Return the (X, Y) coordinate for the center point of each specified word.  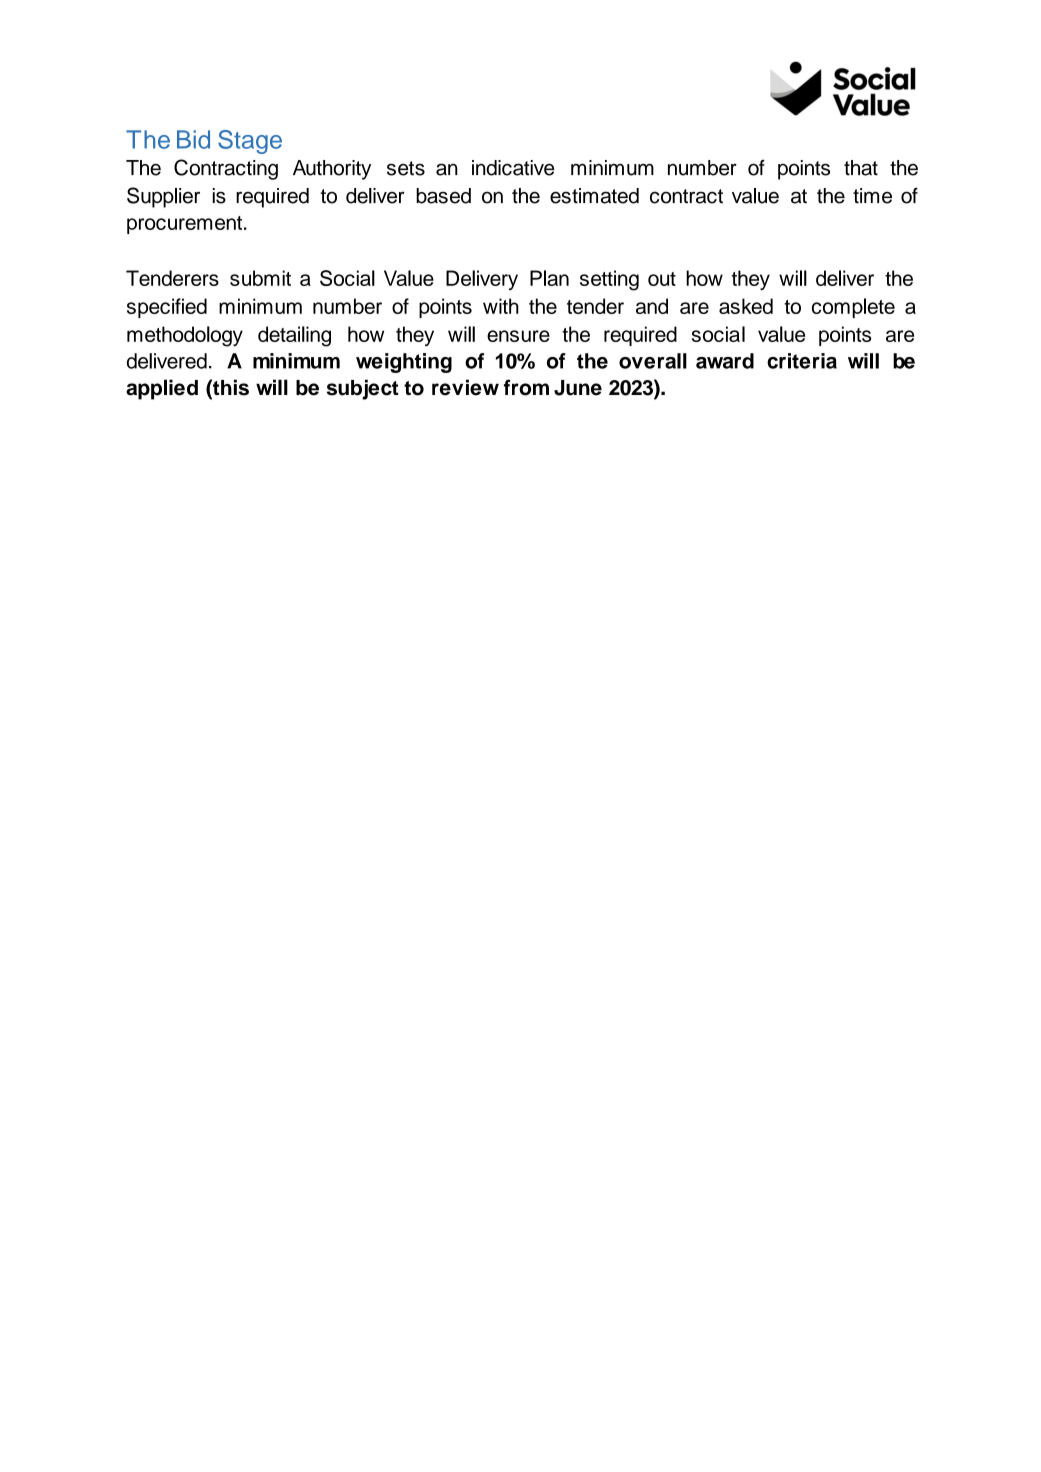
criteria (802, 361)
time (872, 196)
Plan (549, 278)
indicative (513, 168)
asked (746, 306)
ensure (518, 336)
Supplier (163, 197)
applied (162, 389)
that (861, 168)
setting (609, 280)
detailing (294, 336)
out (662, 279)
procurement (184, 225)
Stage (250, 142)
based (443, 196)
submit (260, 278)
